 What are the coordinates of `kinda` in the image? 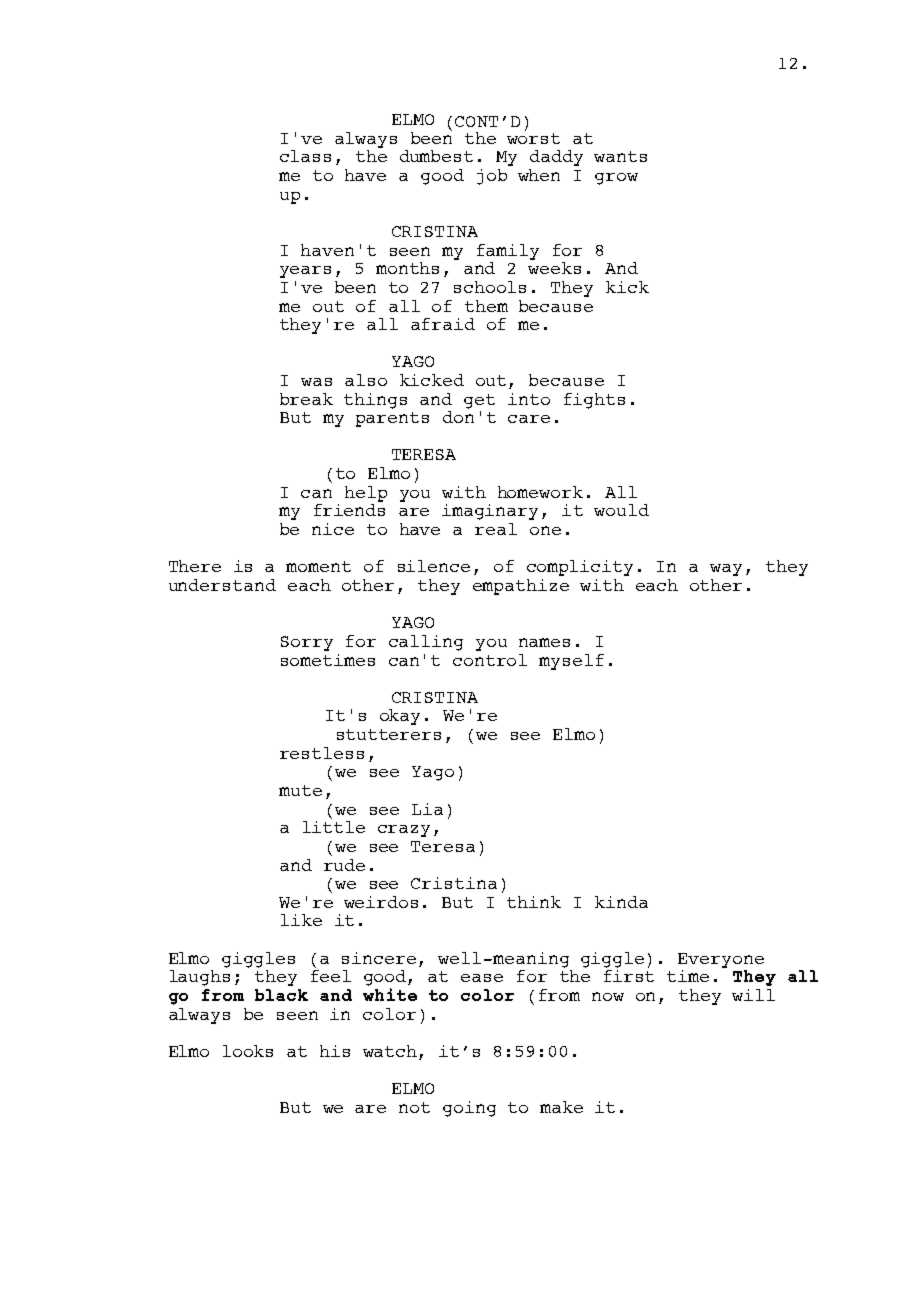 It's located at (621, 902).
